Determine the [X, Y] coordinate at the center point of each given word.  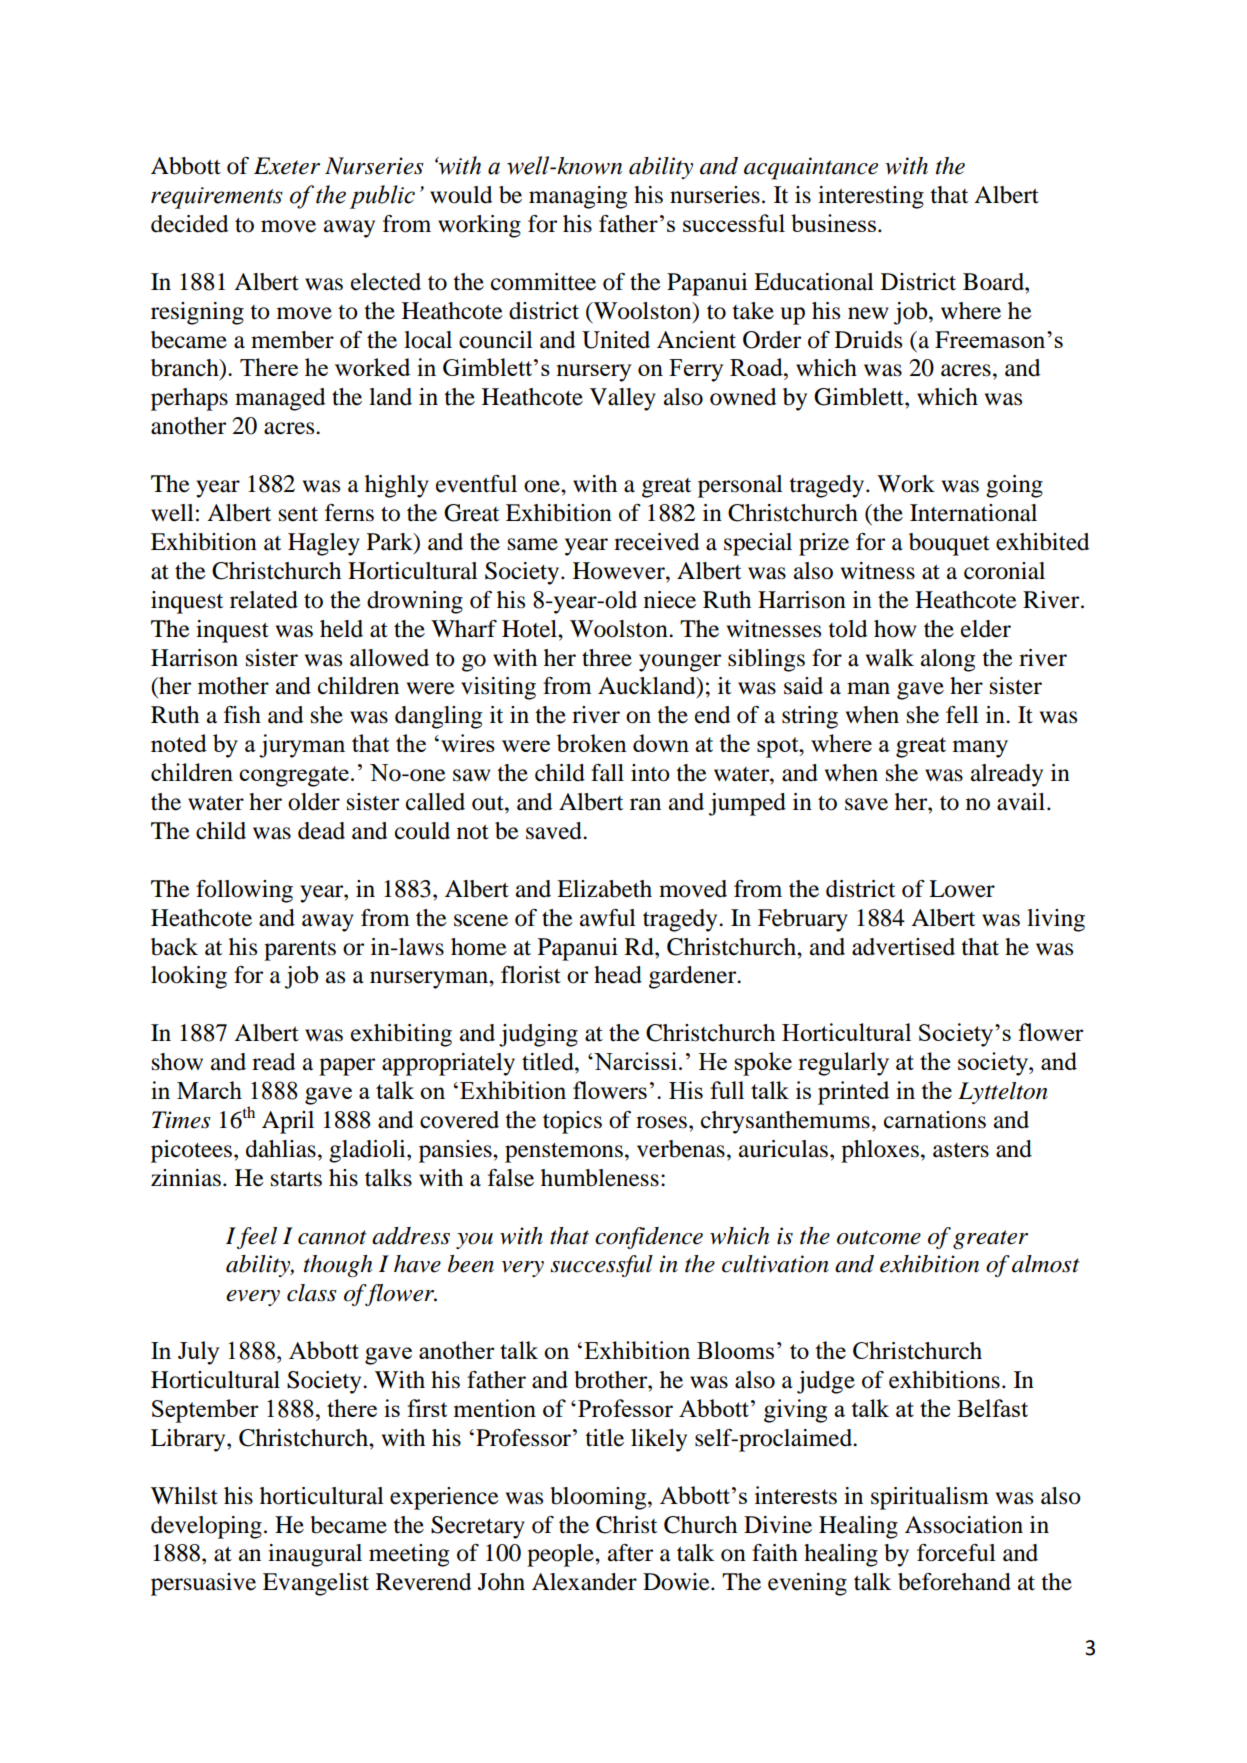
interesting [871, 197]
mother [233, 686]
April [288, 1122]
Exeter [287, 166]
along [948, 660]
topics [572, 1122]
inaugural [315, 1555]
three [607, 658]
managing [578, 197]
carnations [935, 1120]
